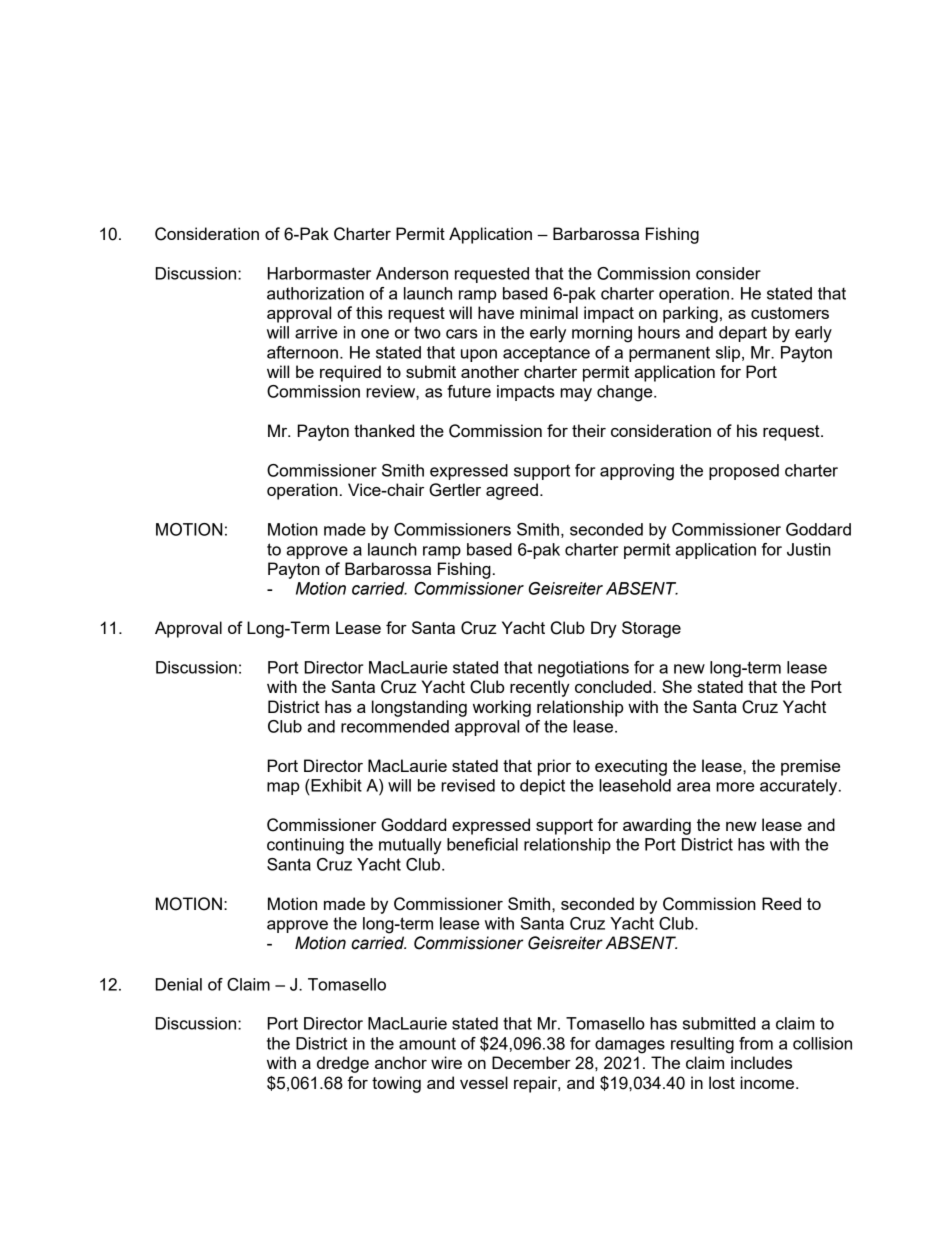  Describe the element at coordinates (735, 787) in the screenshot. I see `more` at that location.
